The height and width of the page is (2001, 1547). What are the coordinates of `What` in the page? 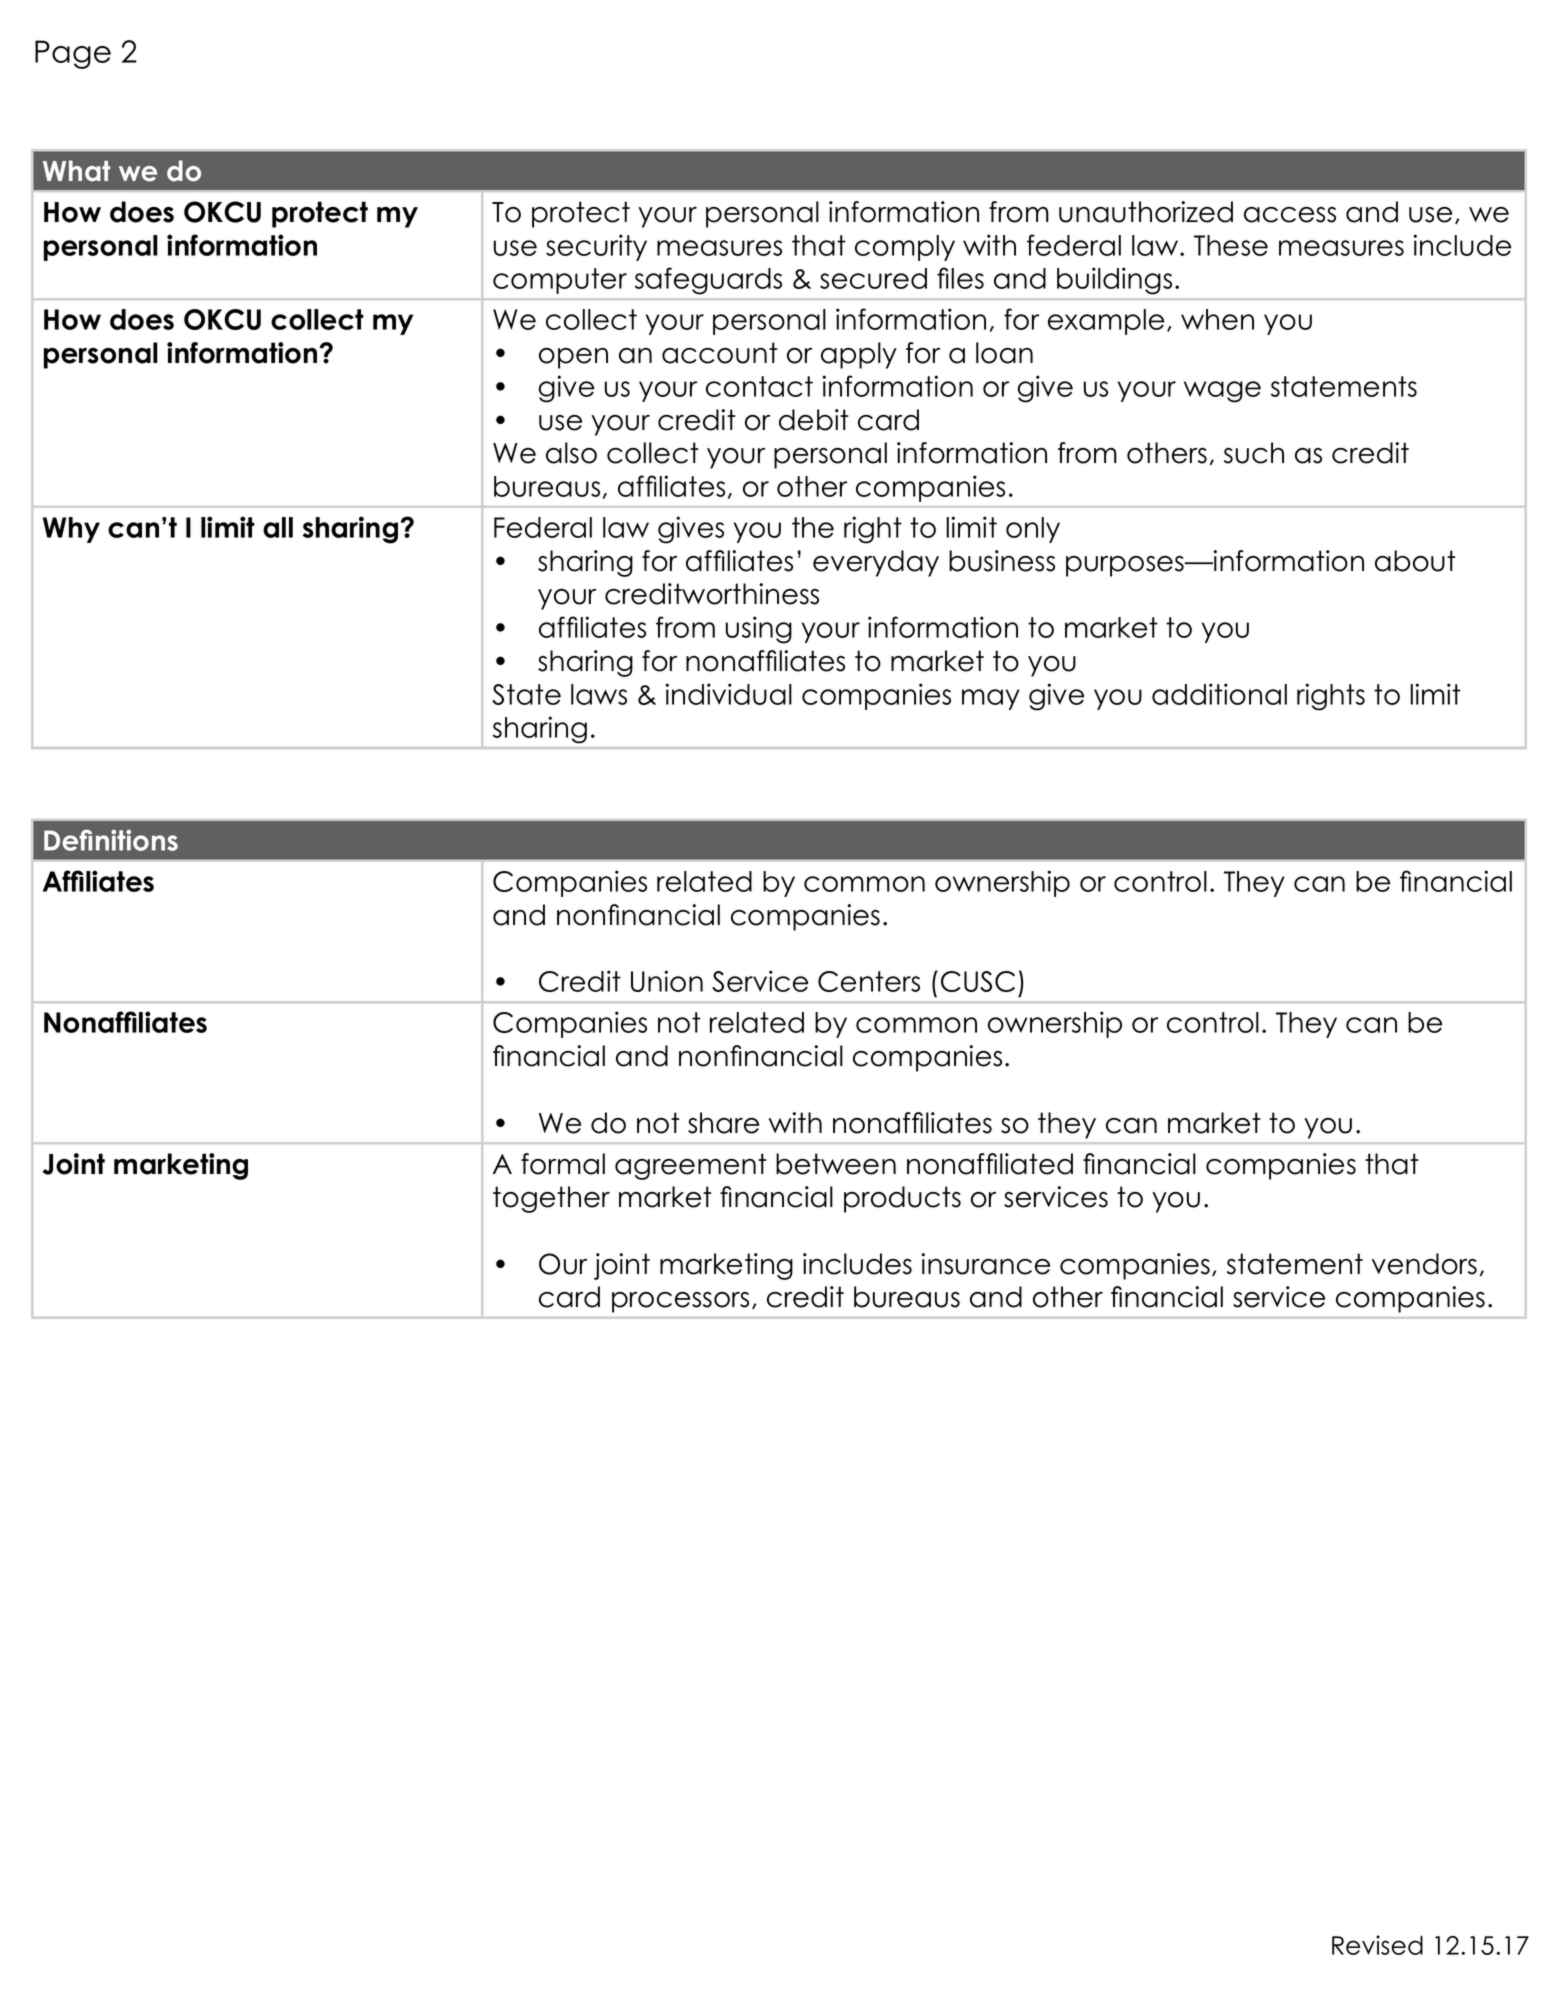 It's located at (76, 171).
